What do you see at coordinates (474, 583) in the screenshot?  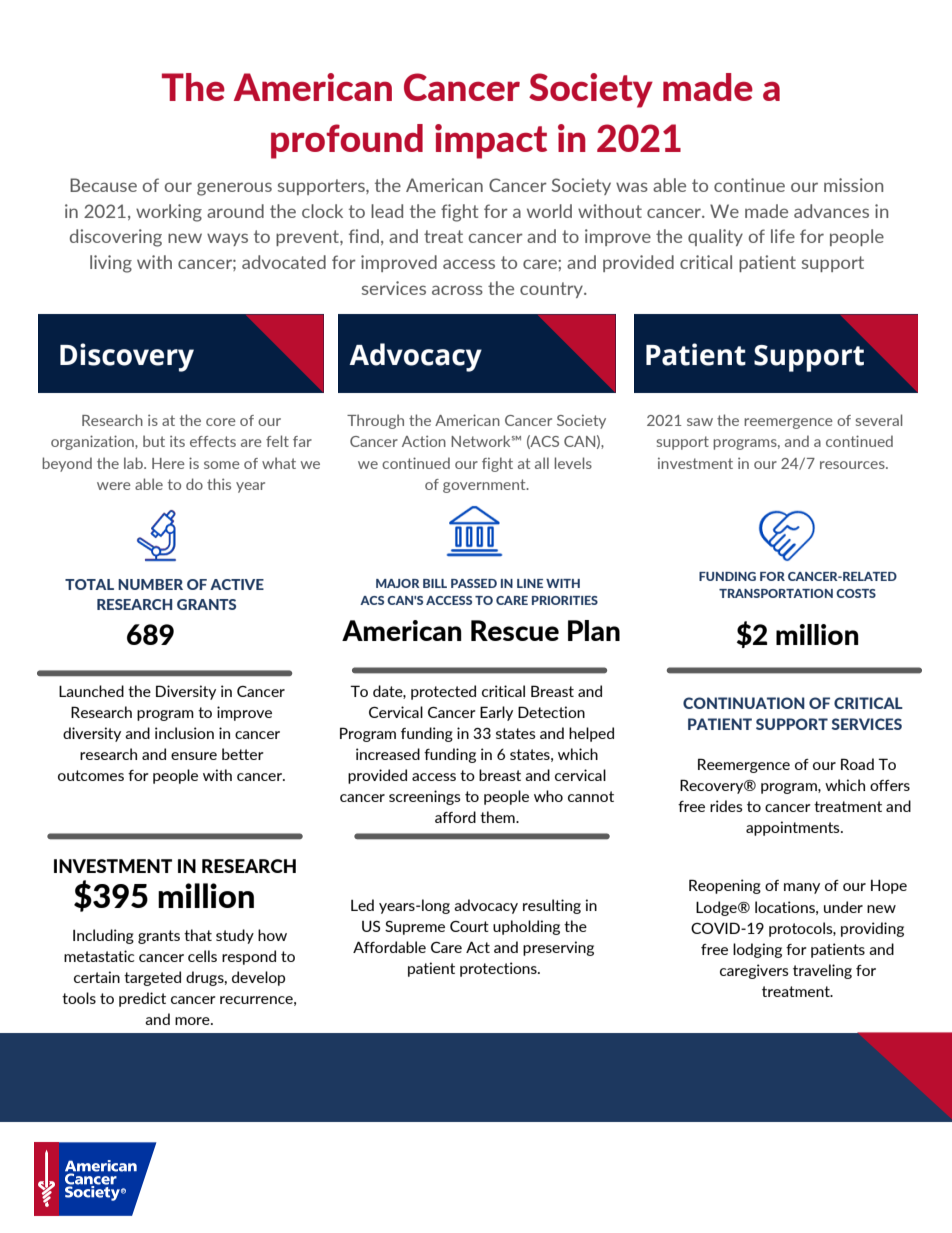 I see `PASSED` at bounding box center [474, 583].
